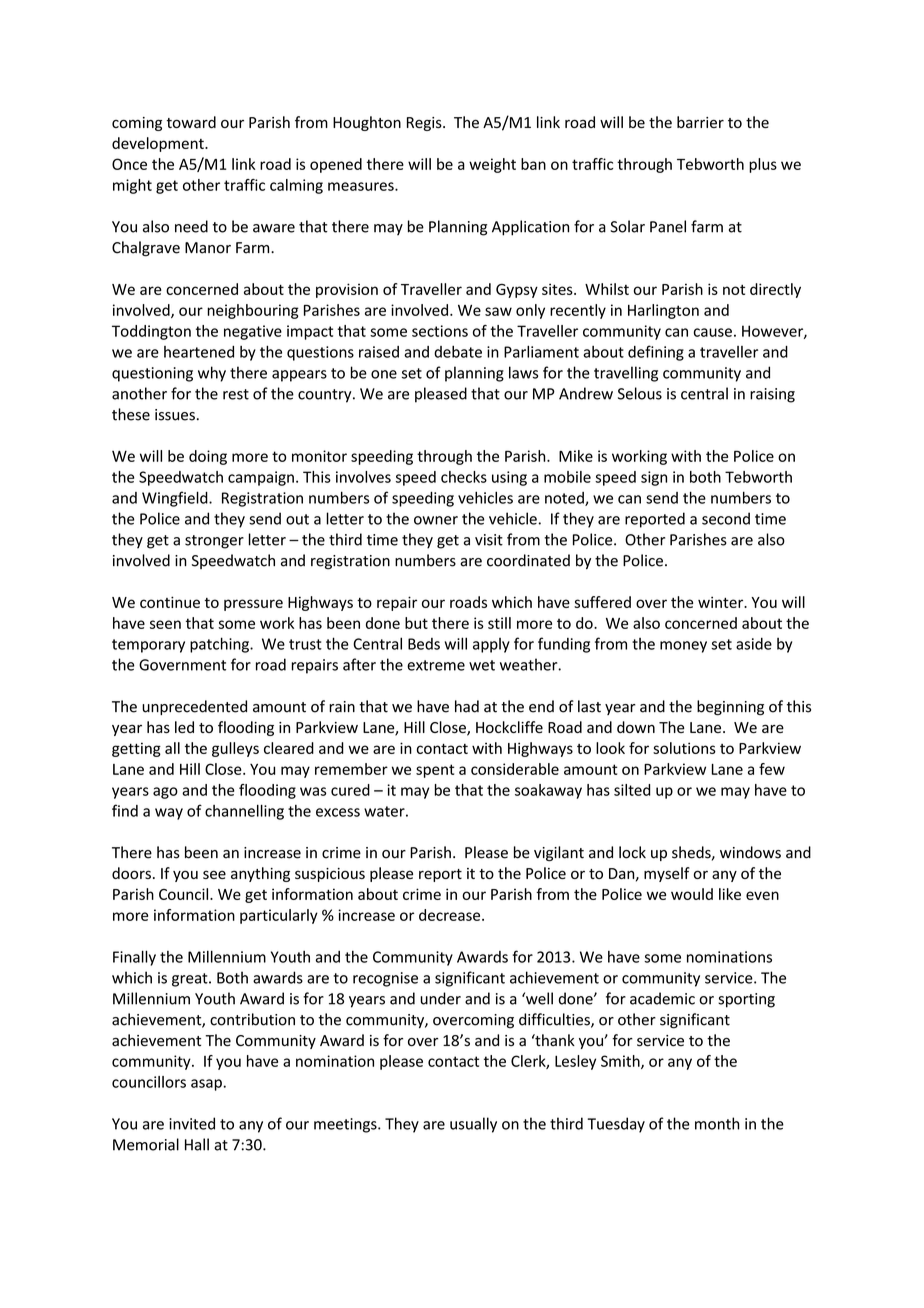 Image resolution: width=924 pixels, height=1308 pixels. What do you see at coordinates (208, 457) in the screenshot?
I see `doing` at bounding box center [208, 457].
